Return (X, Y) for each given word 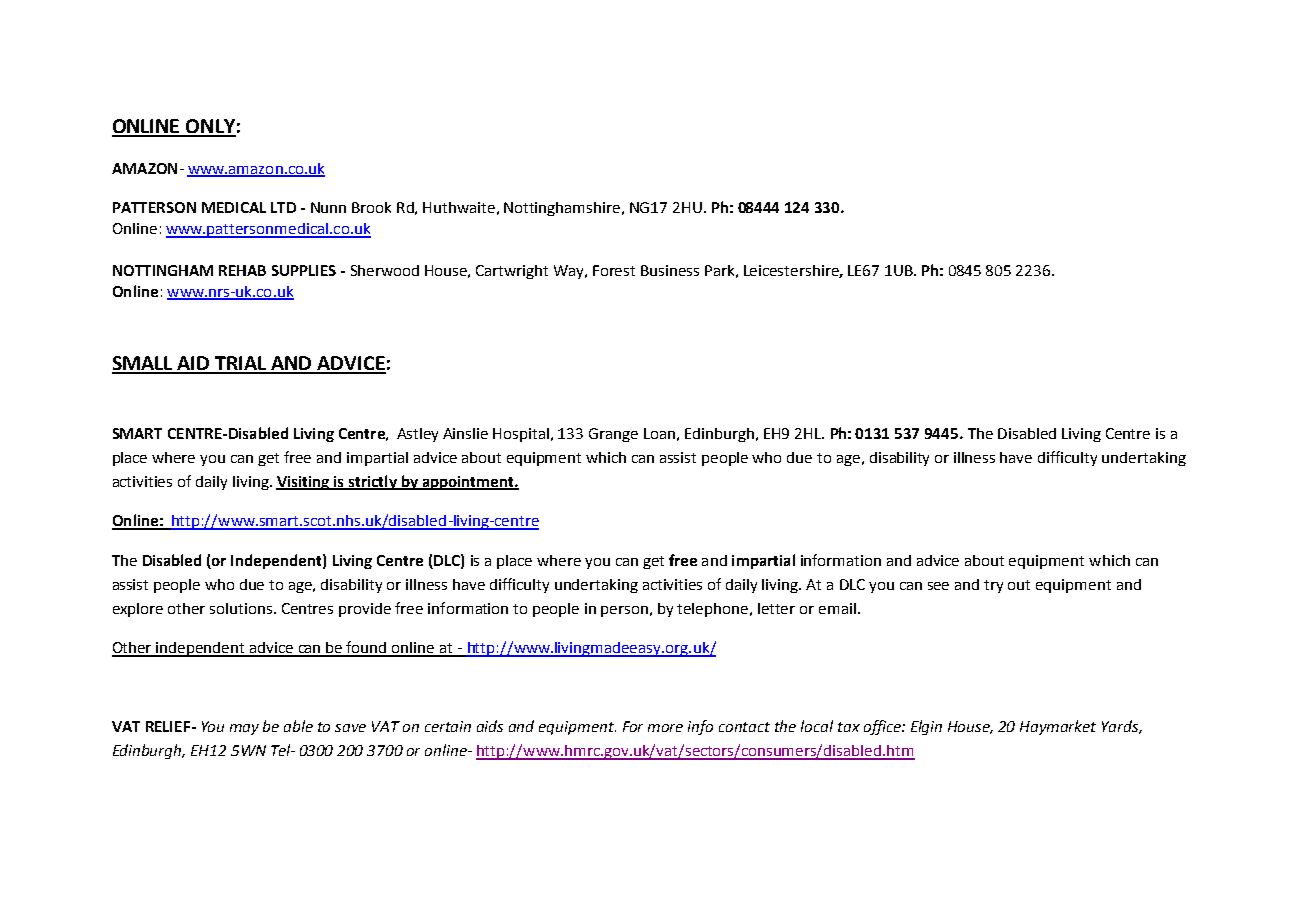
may (244, 729)
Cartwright (512, 272)
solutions (242, 608)
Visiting (304, 483)
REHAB (242, 270)
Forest (614, 270)
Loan (659, 433)
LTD (283, 207)
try (993, 586)
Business (670, 270)
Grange (613, 435)
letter (776, 608)
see (938, 586)
